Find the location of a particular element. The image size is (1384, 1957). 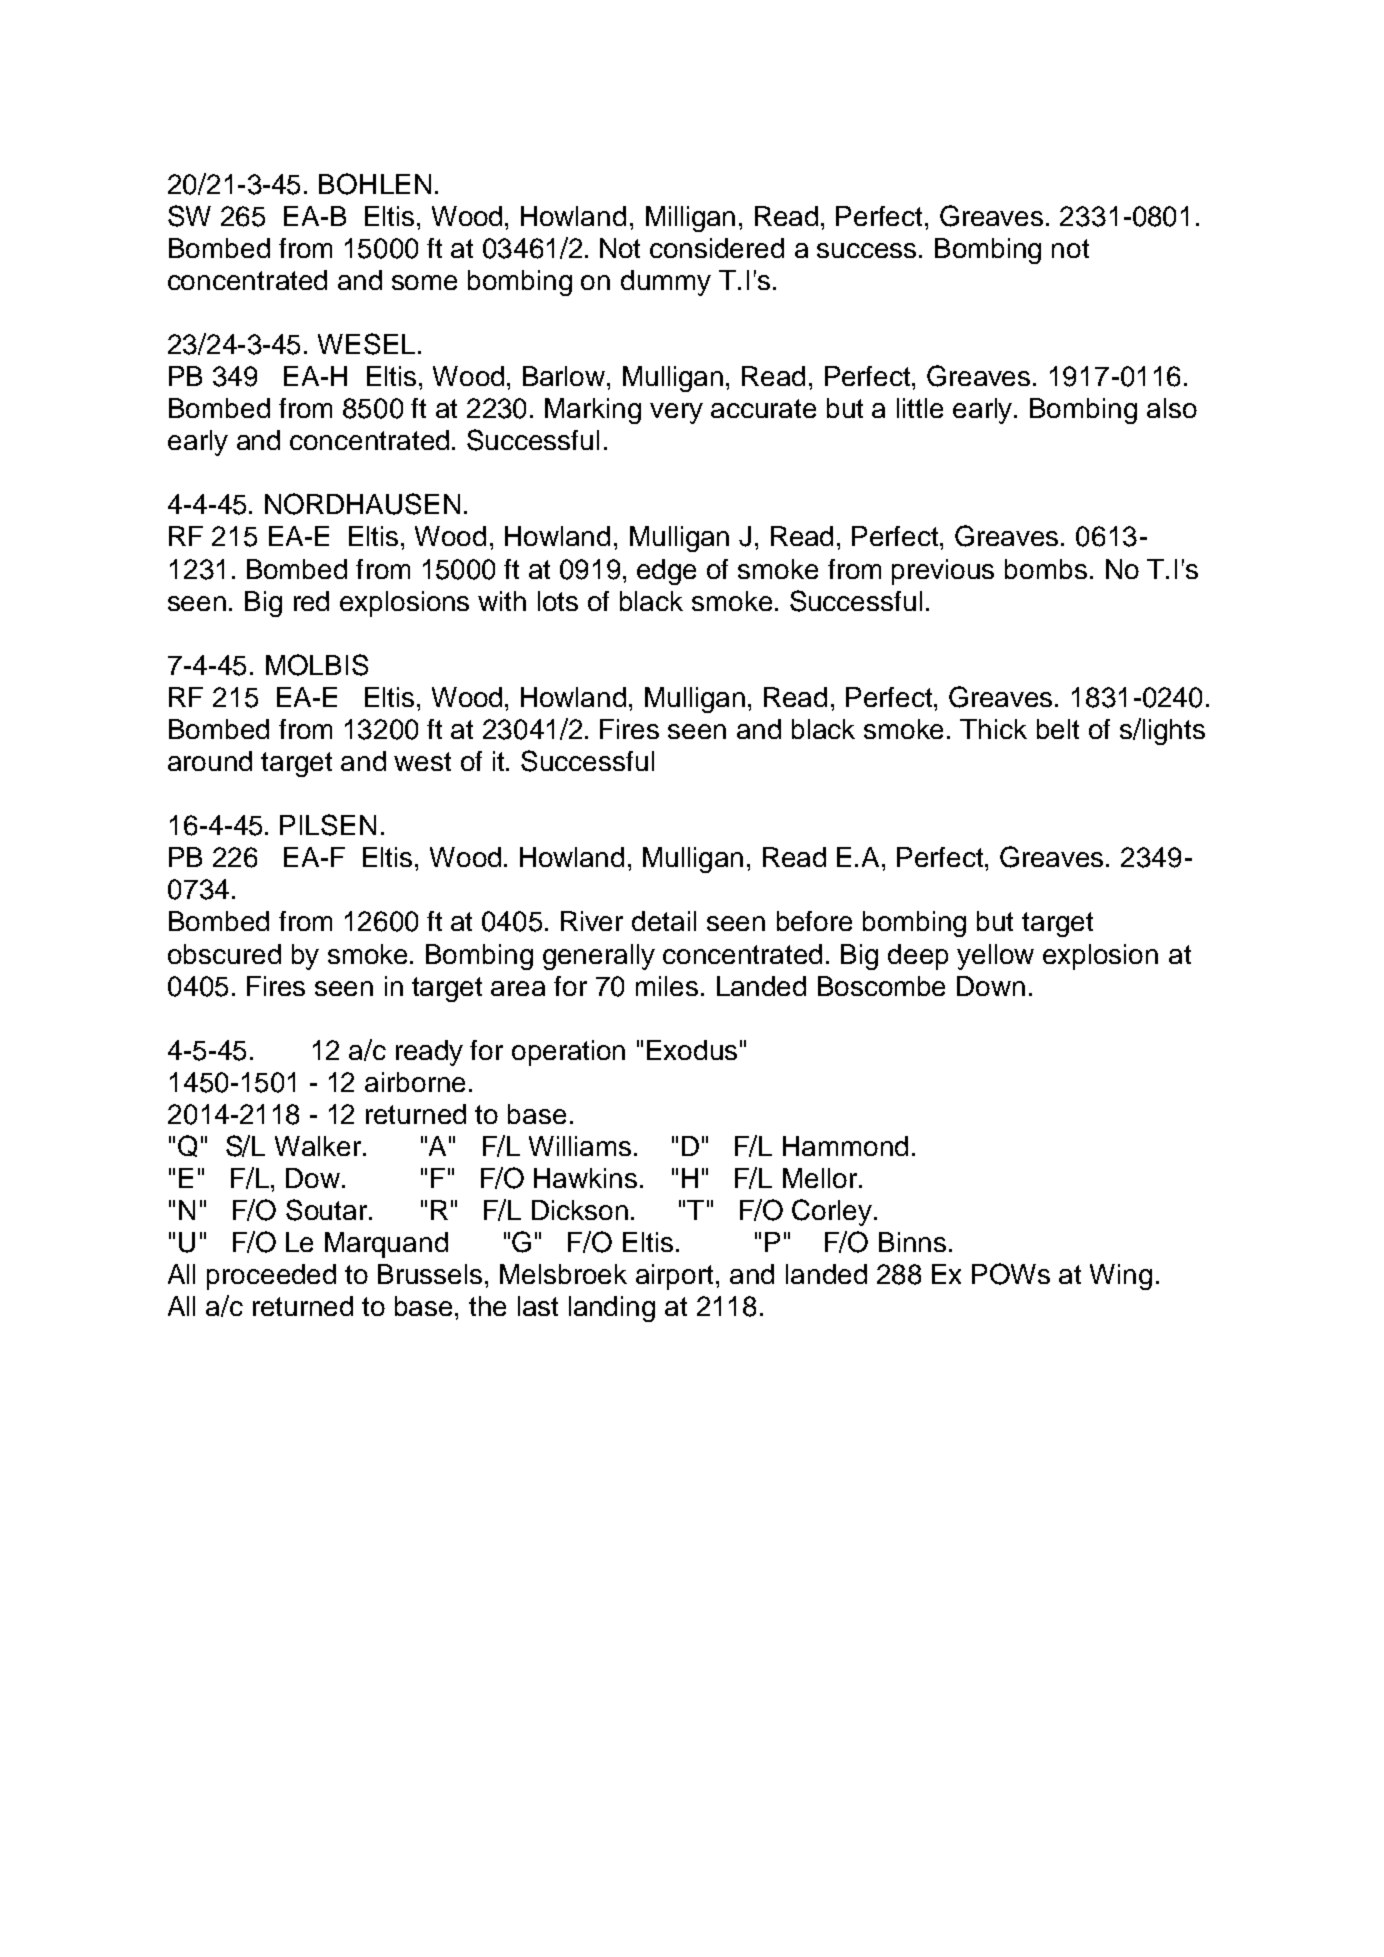

Wing is located at coordinates (1121, 1277).
